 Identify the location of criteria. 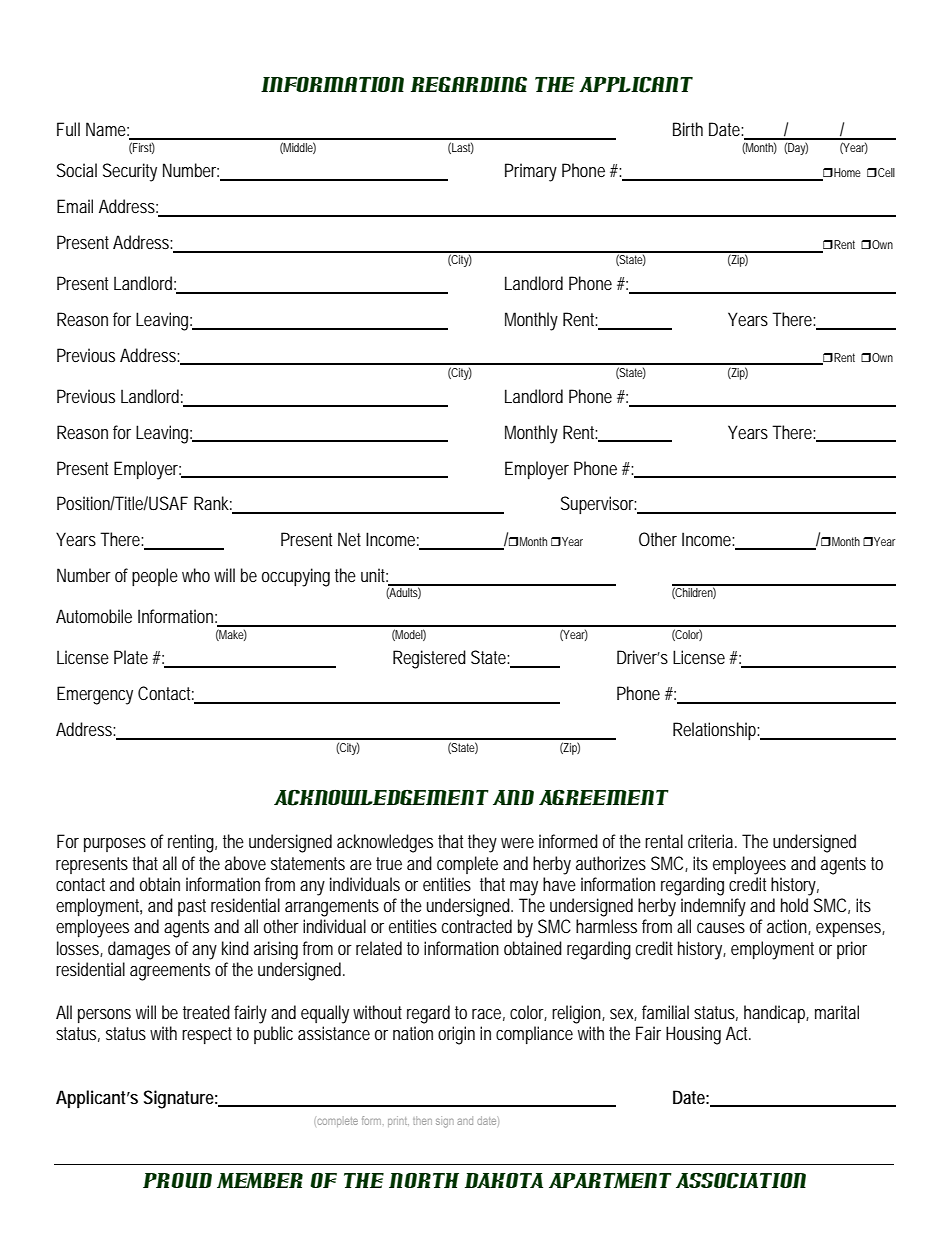
(712, 841).
